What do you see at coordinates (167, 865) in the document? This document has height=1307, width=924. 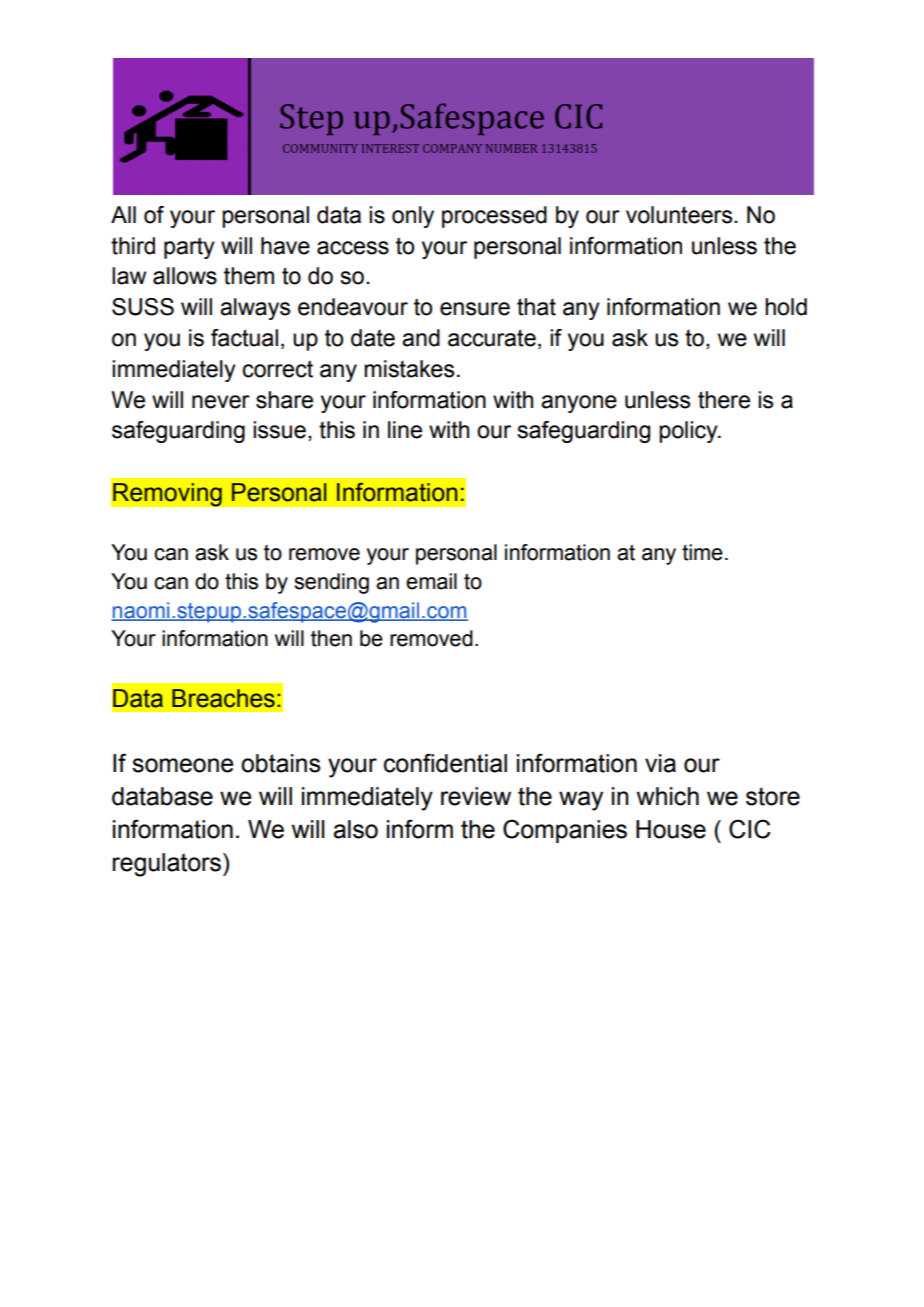 I see `regulators` at bounding box center [167, 865].
